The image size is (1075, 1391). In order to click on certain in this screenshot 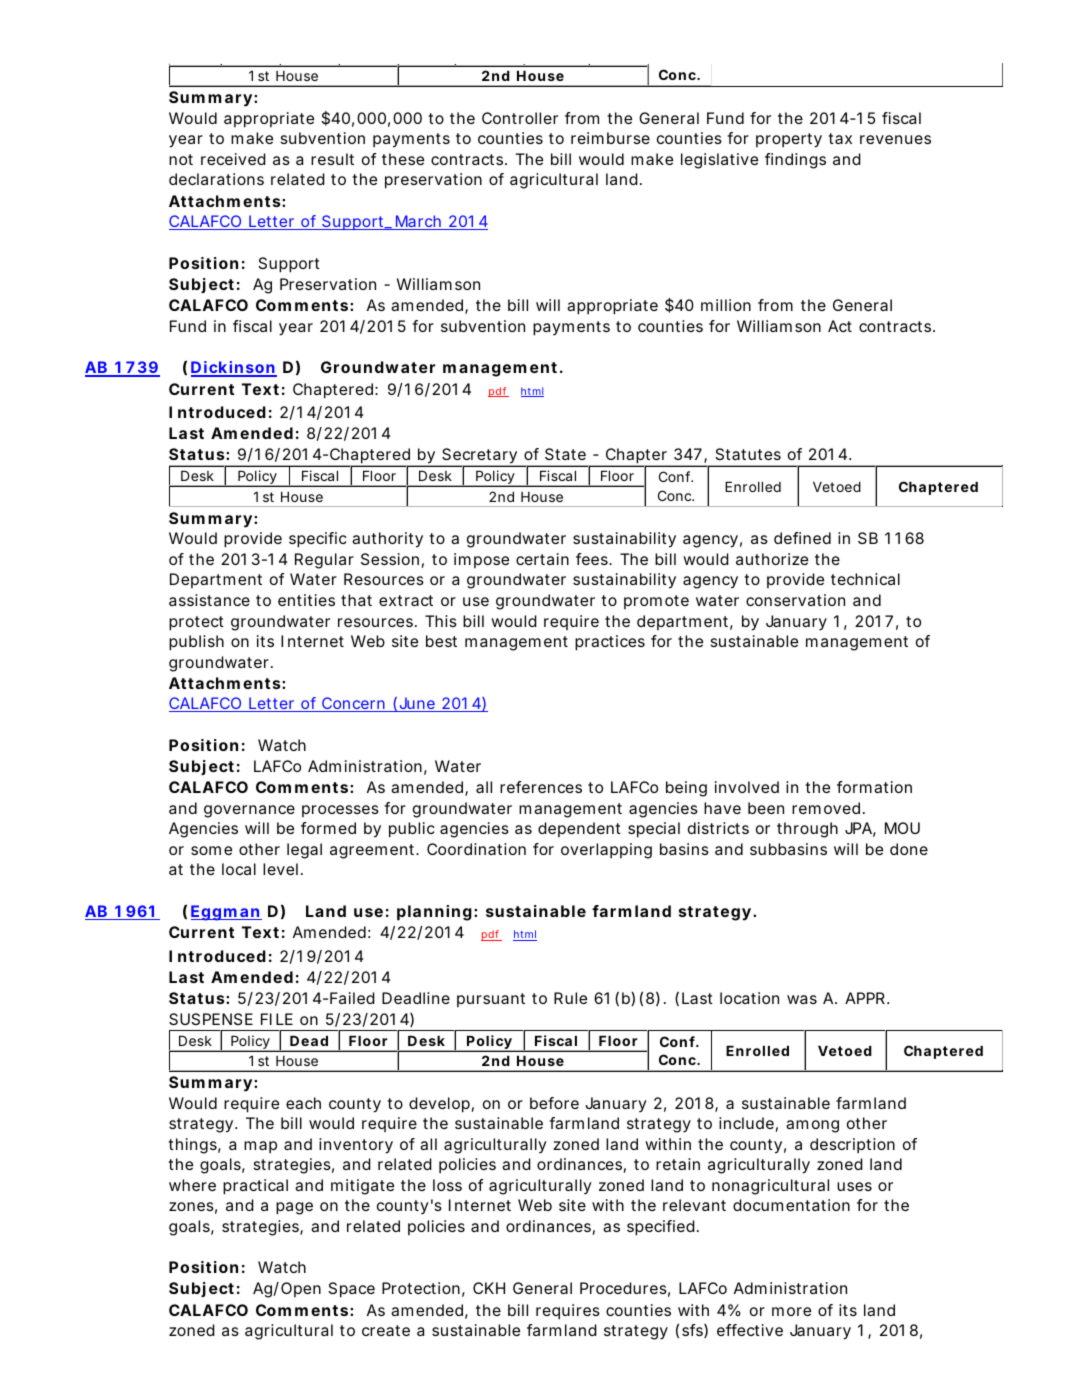, I will do `click(542, 559)`.
